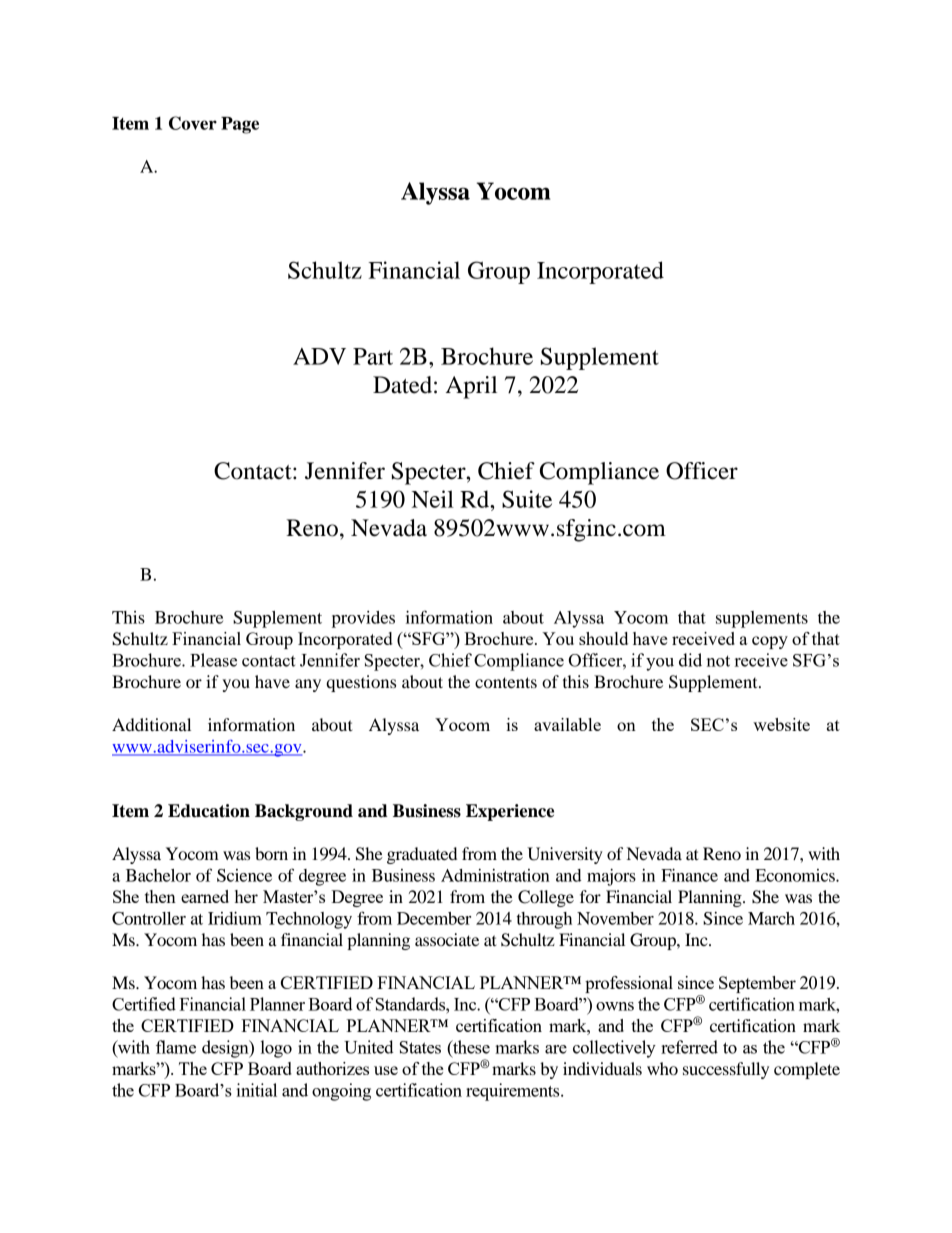 Image resolution: width=952 pixels, height=1233 pixels. What do you see at coordinates (256, 1090) in the screenshot?
I see `initial` at bounding box center [256, 1090].
